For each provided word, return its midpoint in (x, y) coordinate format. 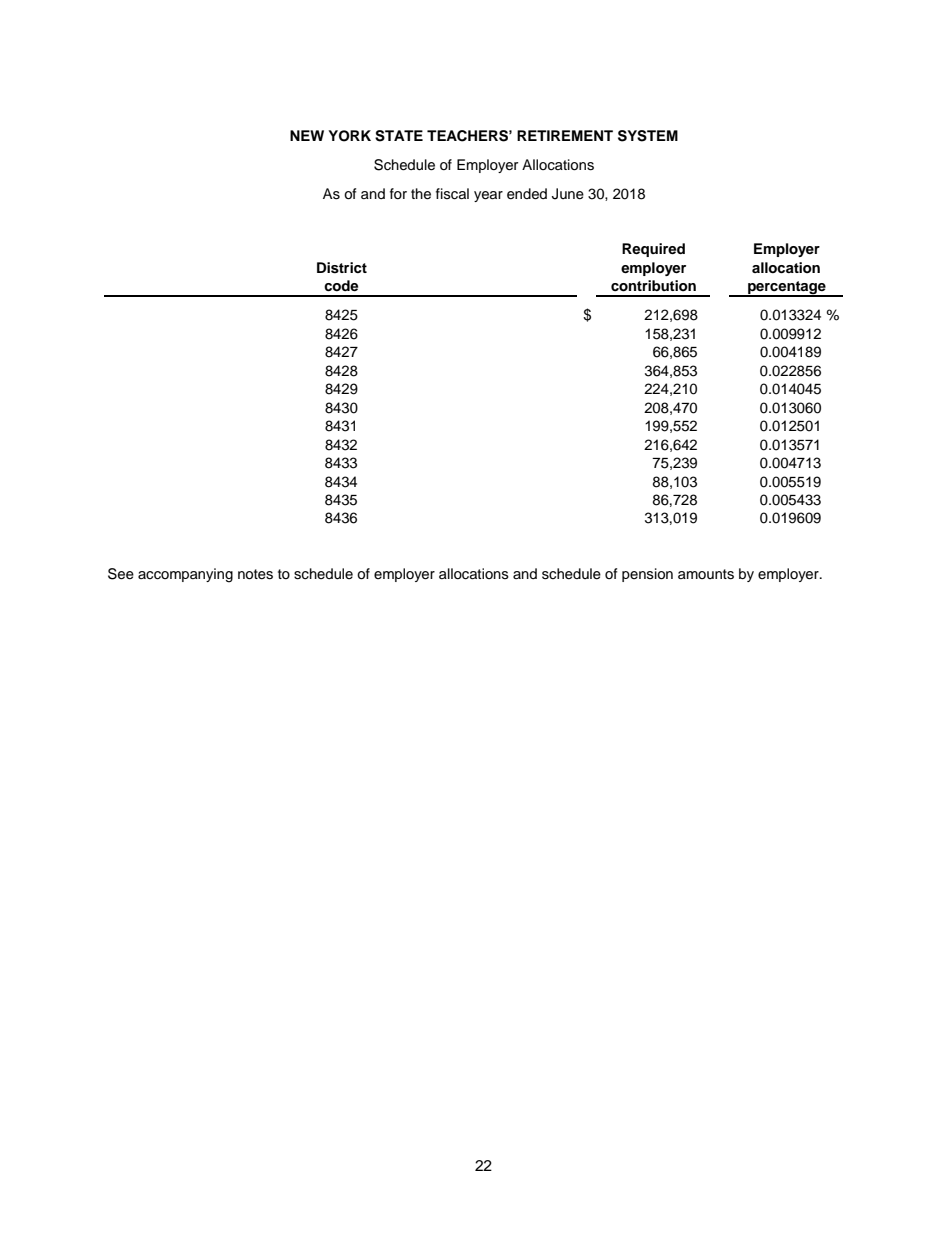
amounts (706, 574)
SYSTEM (648, 136)
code (341, 286)
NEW (307, 135)
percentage (787, 289)
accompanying (185, 575)
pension (647, 575)
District (342, 268)
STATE (399, 136)
